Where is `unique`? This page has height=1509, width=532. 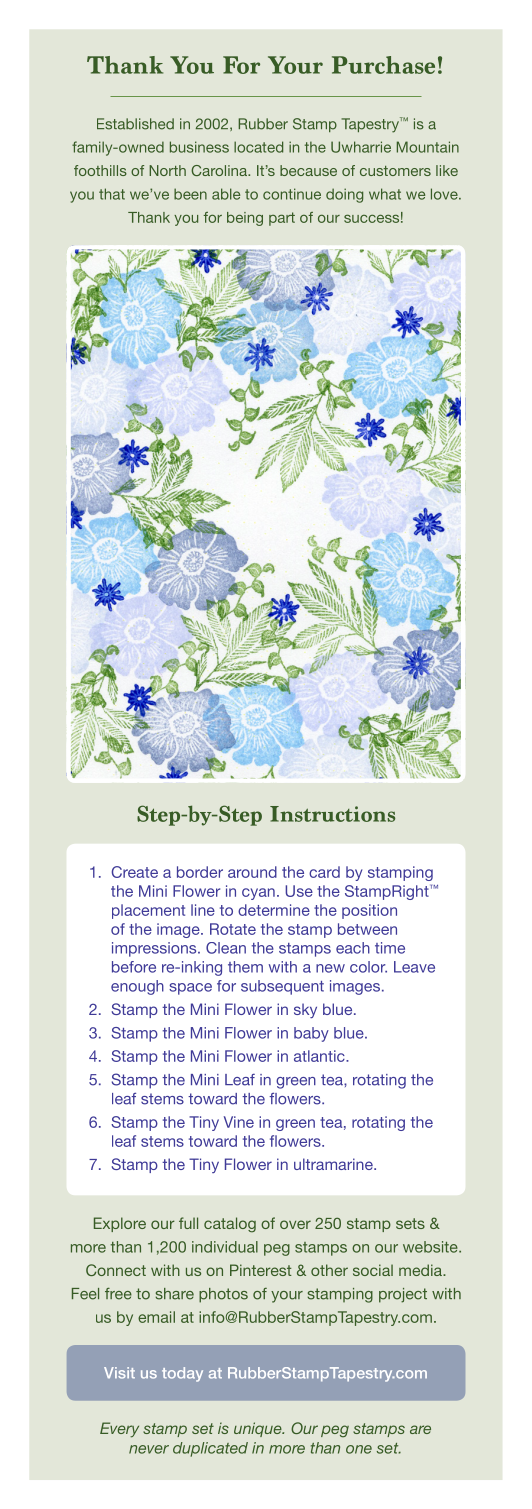 unique is located at coordinates (259, 1429).
